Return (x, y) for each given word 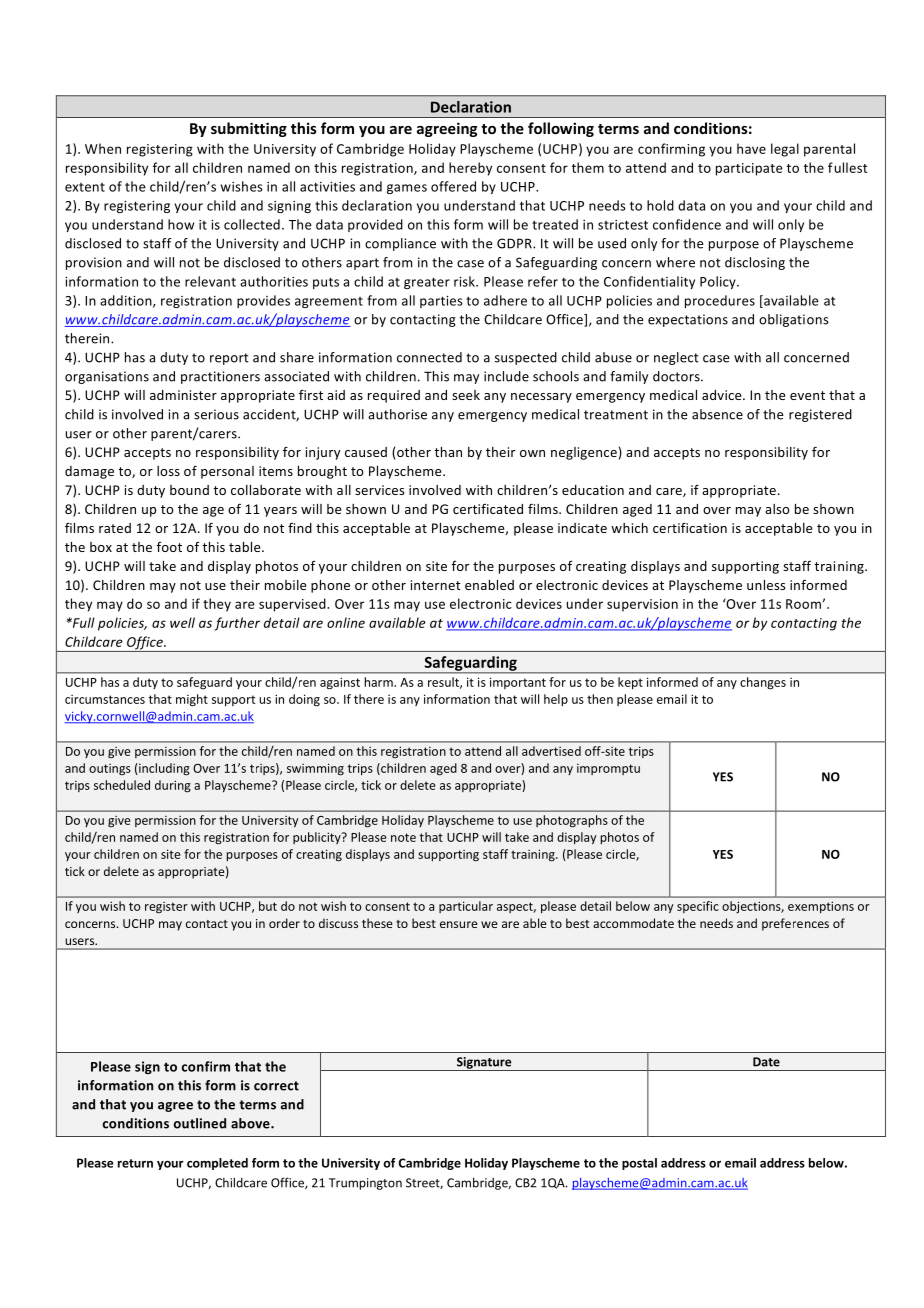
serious (216, 414)
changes (763, 683)
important (518, 683)
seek (466, 395)
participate (749, 169)
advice (723, 395)
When (103, 148)
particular (466, 907)
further (237, 624)
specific (698, 907)
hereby (470, 169)
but (268, 906)
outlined (200, 1123)
